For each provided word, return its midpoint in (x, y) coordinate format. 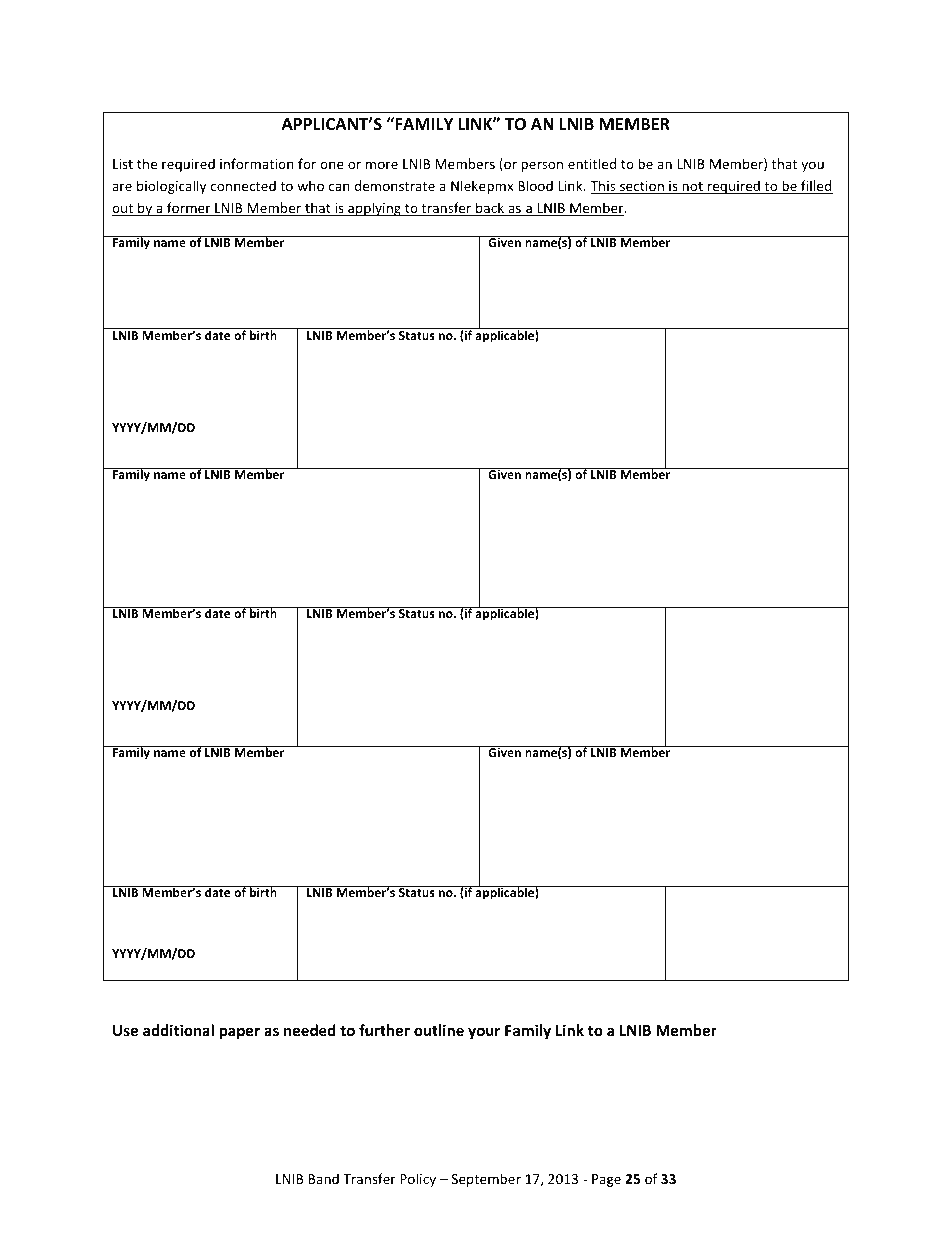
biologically (171, 187)
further (384, 1030)
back (490, 209)
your (484, 1033)
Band (323, 1178)
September (486, 1180)
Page (606, 1180)
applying (374, 209)
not (692, 188)
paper (240, 1033)
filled (816, 187)
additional (178, 1030)
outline (439, 1030)
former (189, 209)
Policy (418, 1180)
